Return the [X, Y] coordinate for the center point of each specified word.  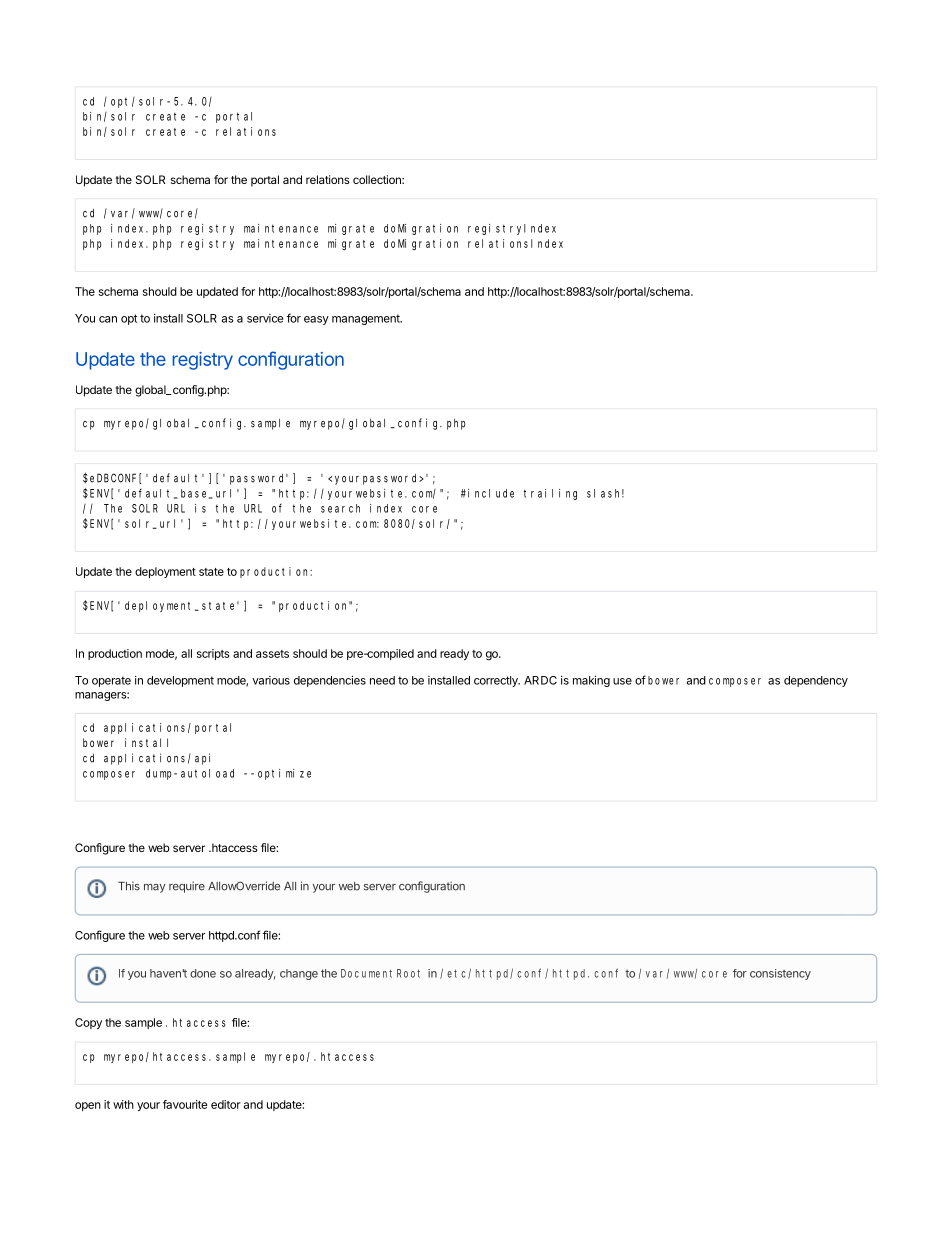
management [367, 319]
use [622, 681]
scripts [213, 654]
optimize [284, 774]
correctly [497, 681]
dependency [816, 681]
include [491, 493]
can [108, 319]
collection [378, 179]
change [299, 974]
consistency [780, 974]
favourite [185, 1104]
